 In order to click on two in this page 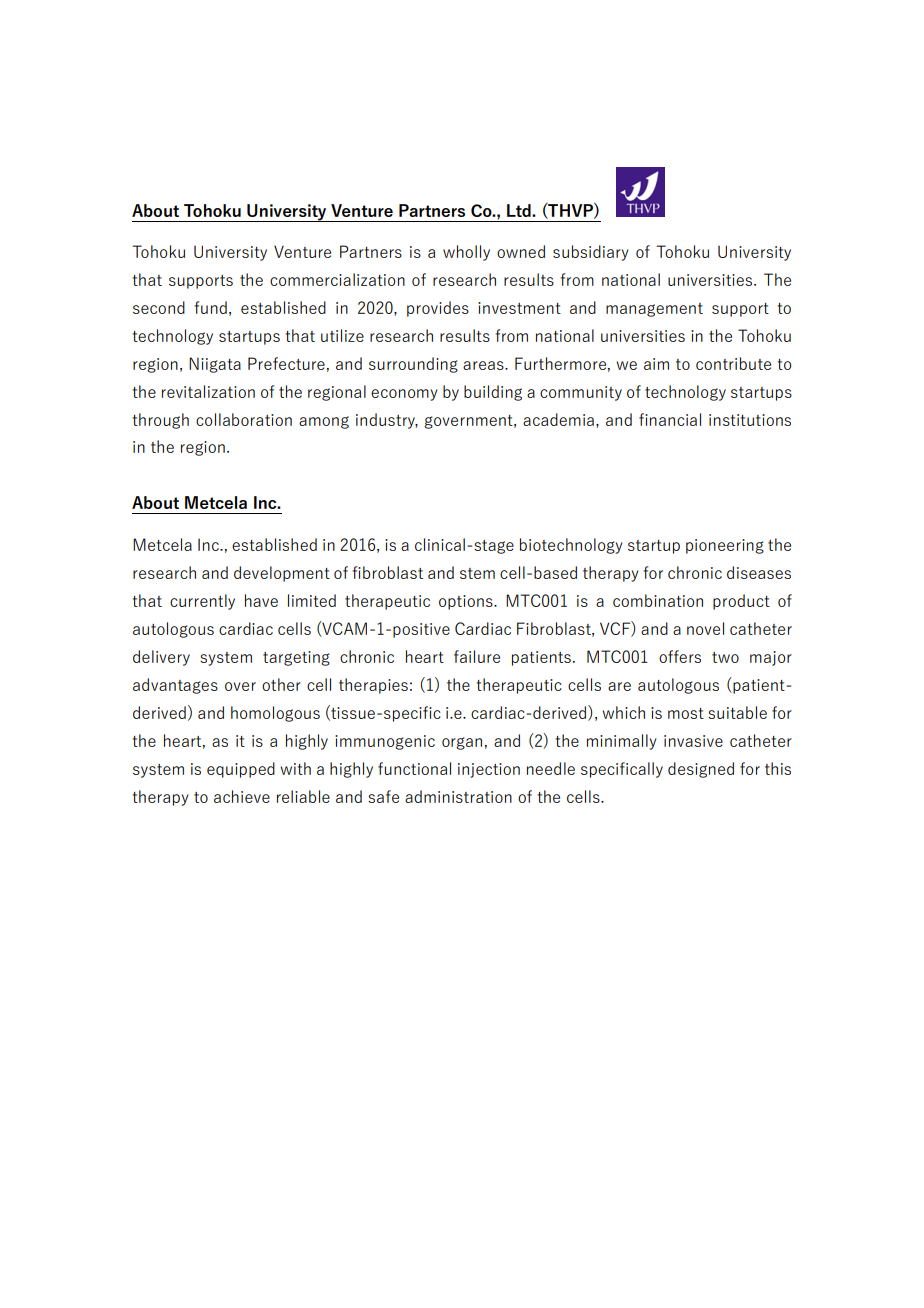, I will do `click(725, 657)`.
